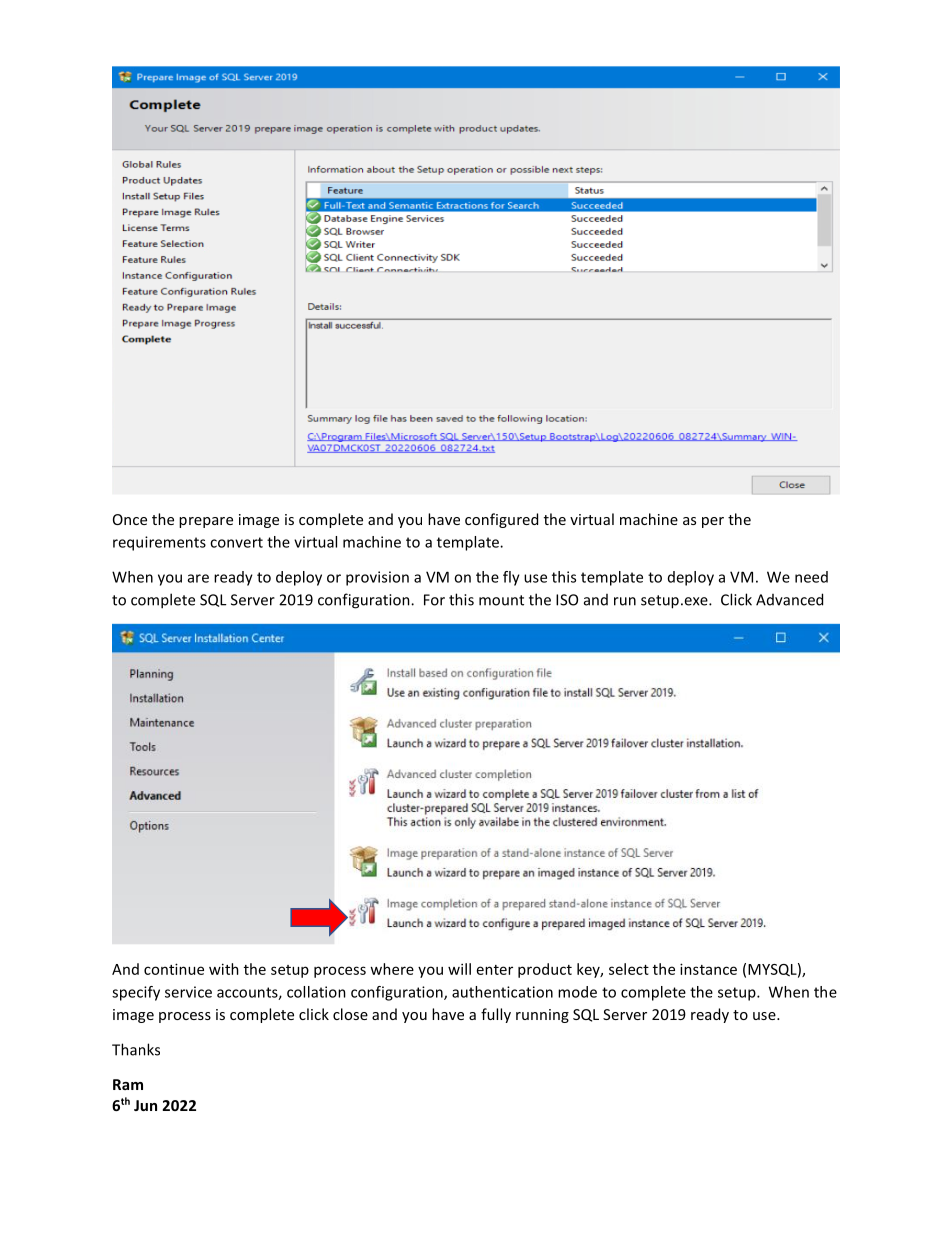  I want to click on Jun, so click(145, 1105).
